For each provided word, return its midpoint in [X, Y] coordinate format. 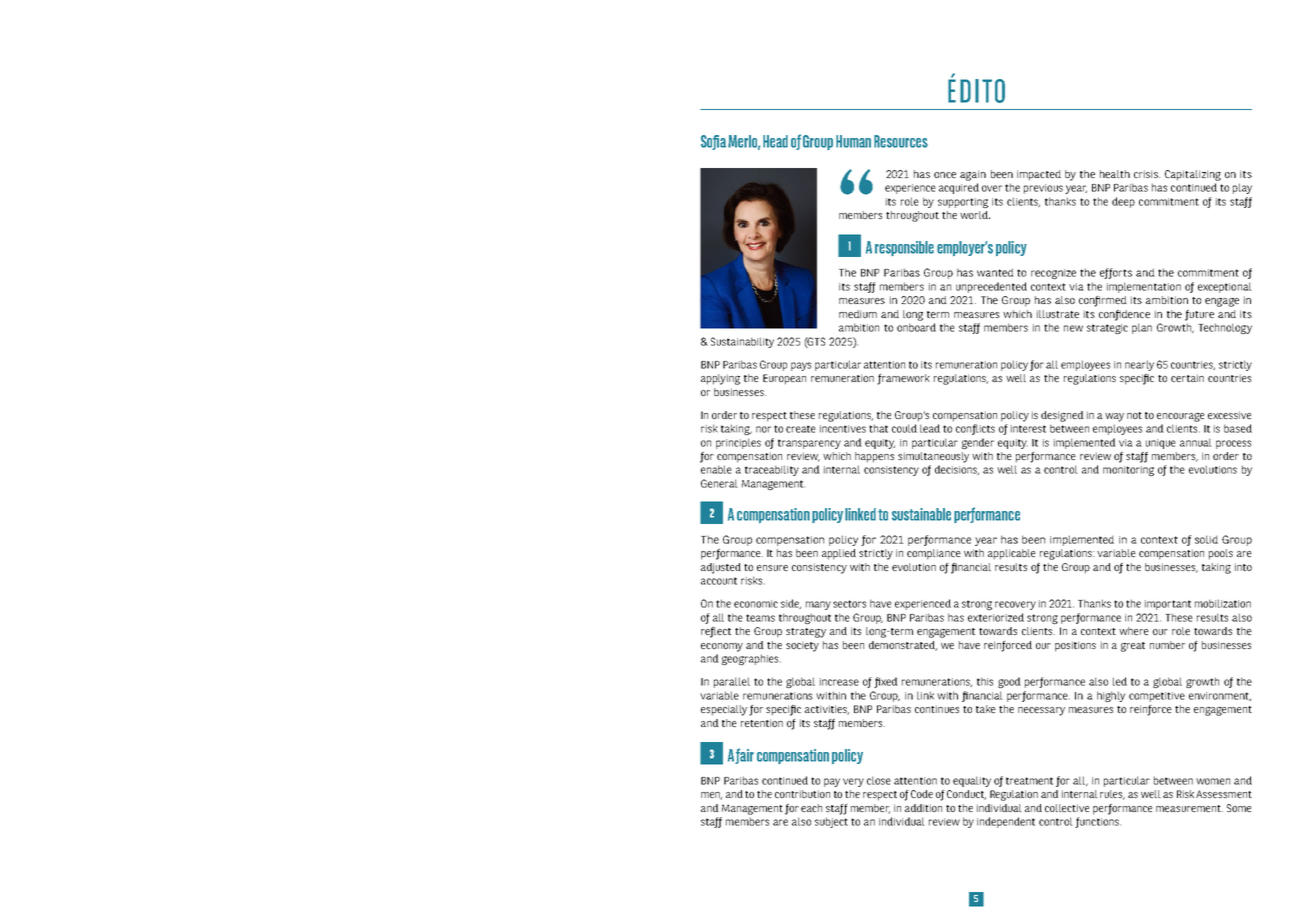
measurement [1189, 808]
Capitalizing [1193, 175]
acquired [959, 188]
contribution [802, 794]
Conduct [966, 795]
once [945, 175]
